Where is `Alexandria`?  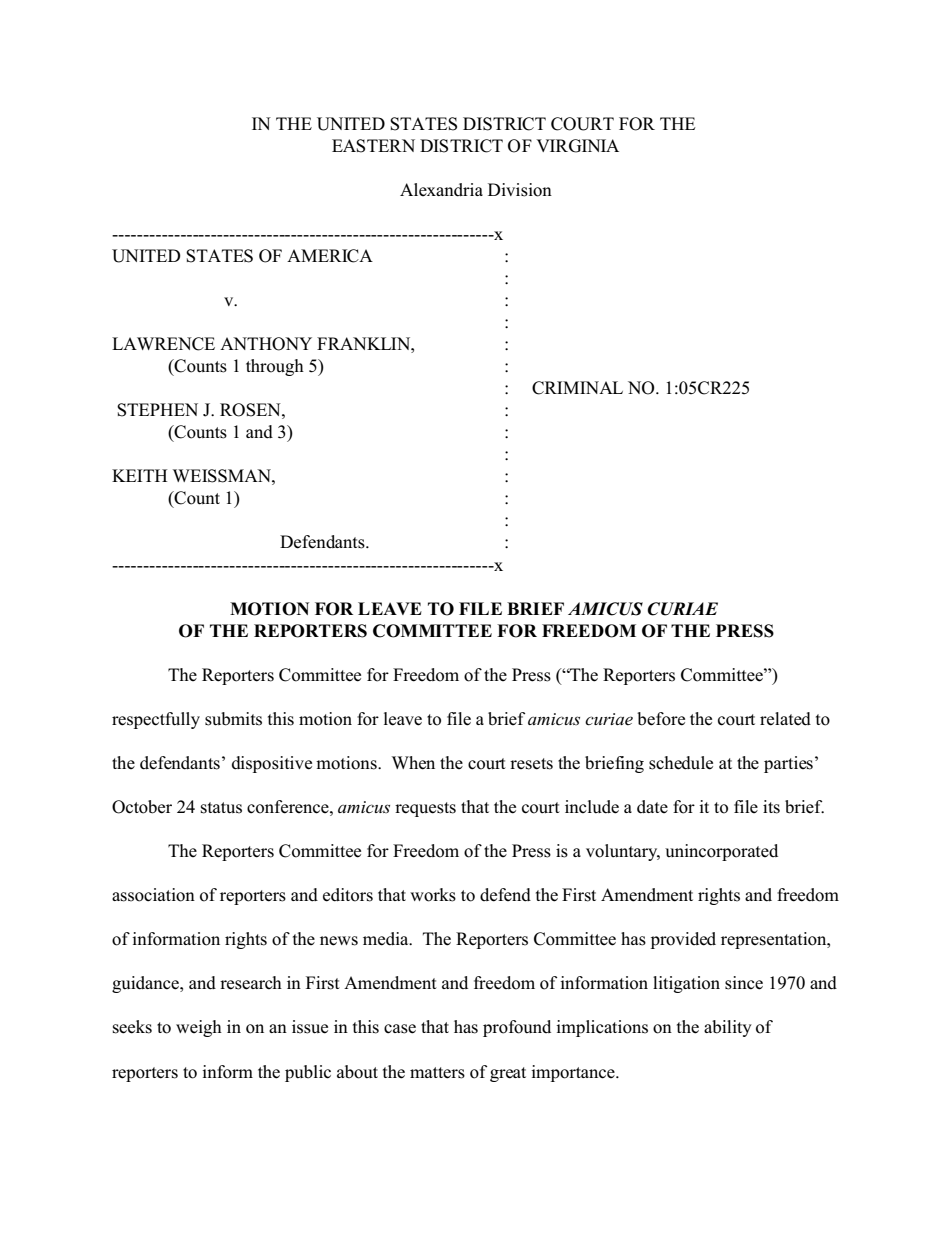 Alexandria is located at coordinates (441, 190).
